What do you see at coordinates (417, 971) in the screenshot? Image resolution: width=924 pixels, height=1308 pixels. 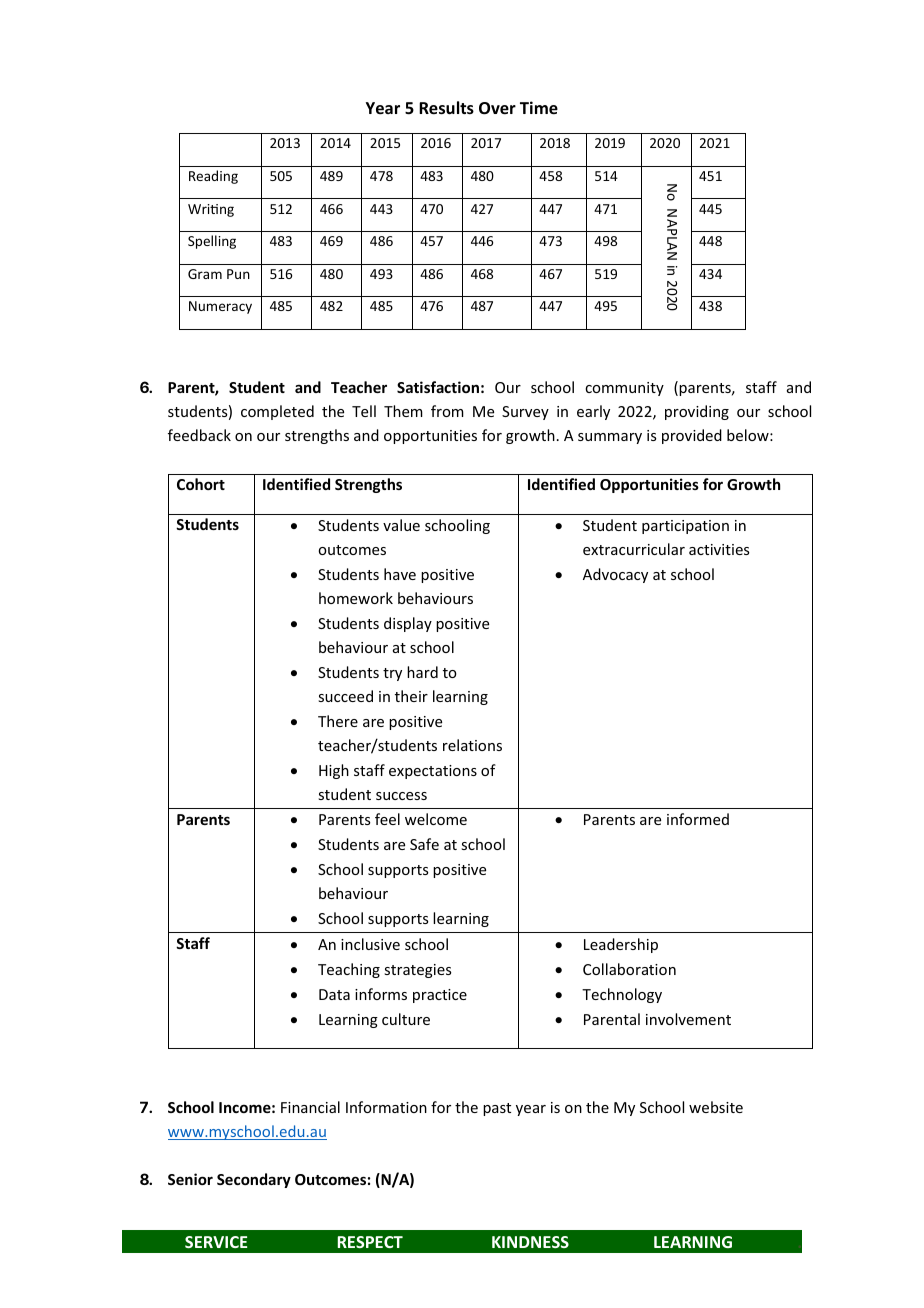 I see `strategies` at bounding box center [417, 971].
